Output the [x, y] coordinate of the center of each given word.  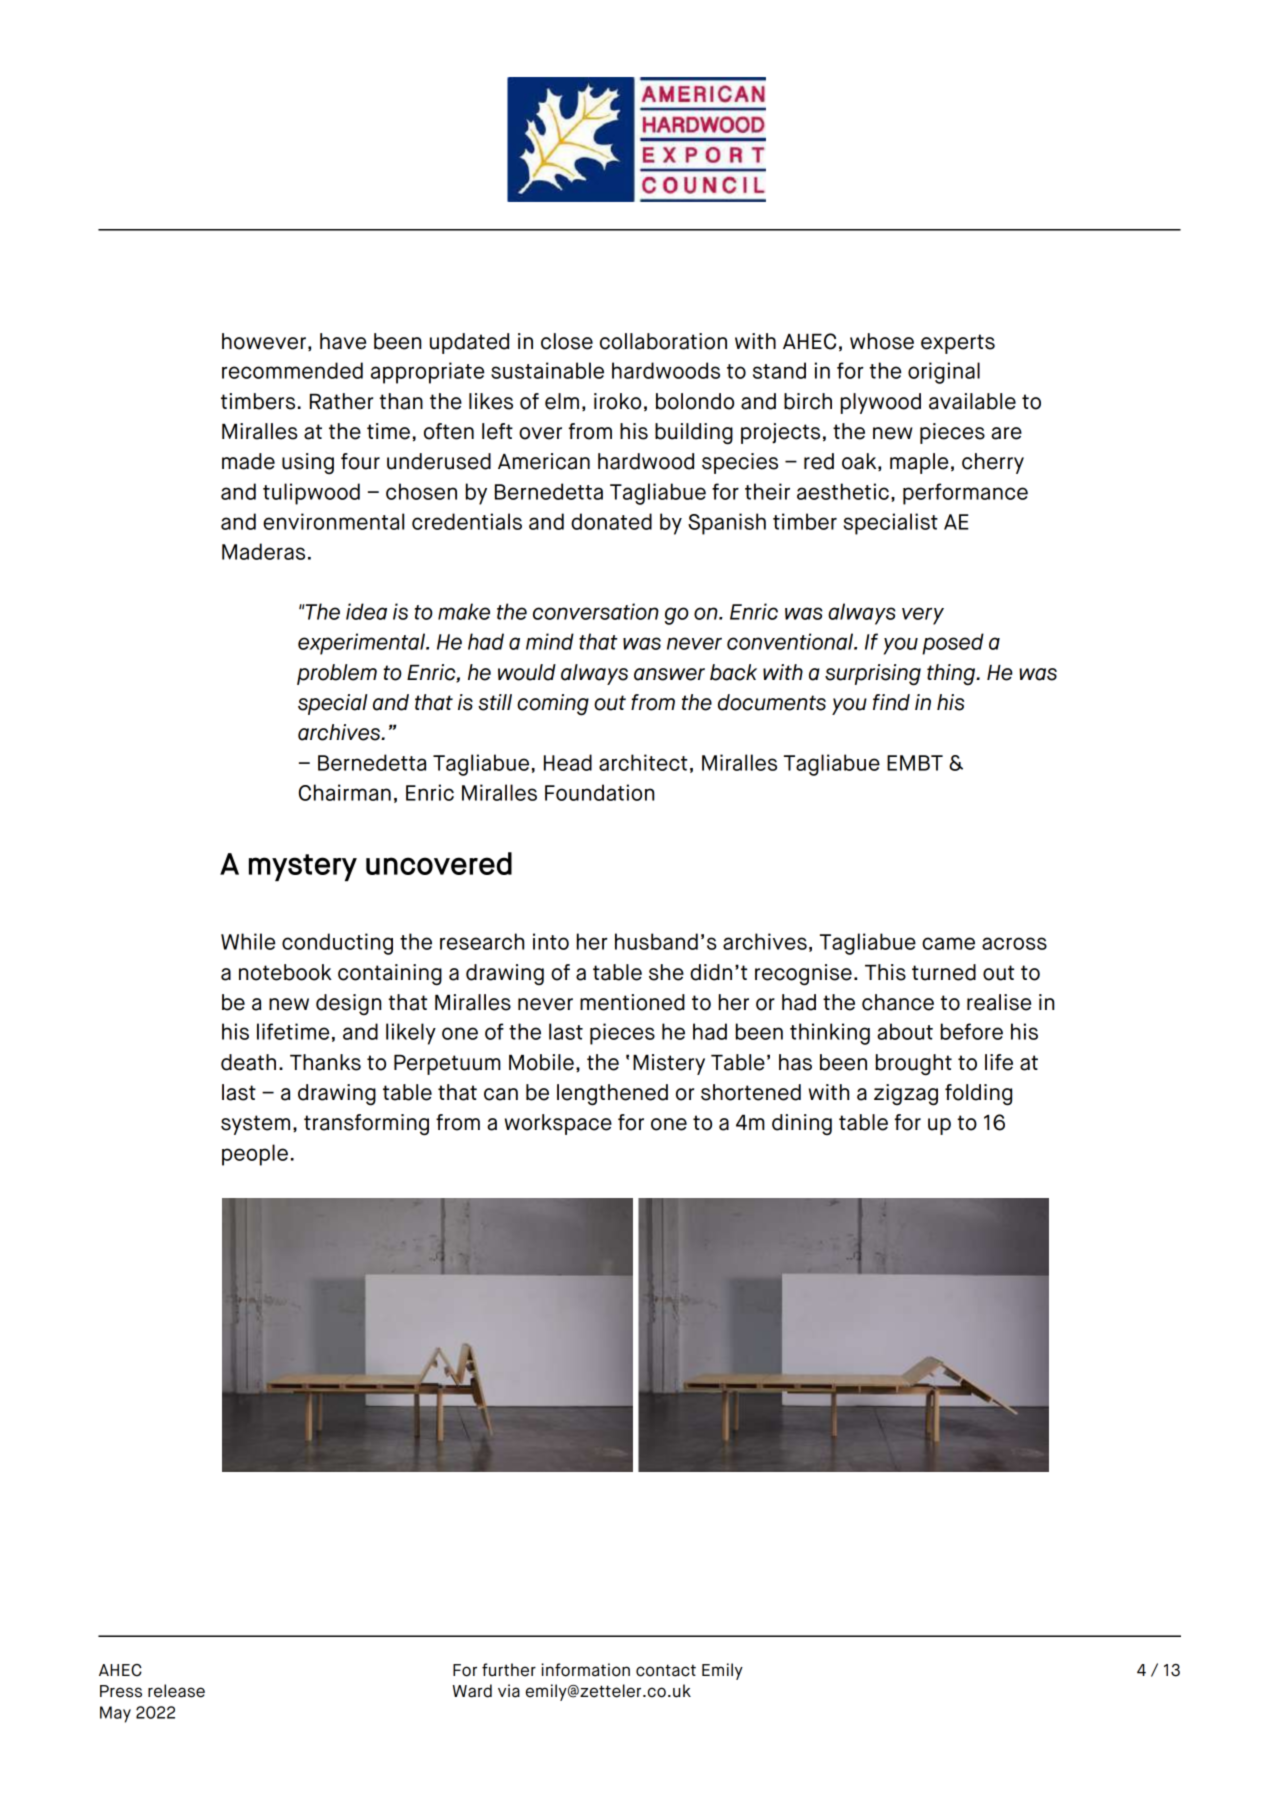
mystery [303, 867]
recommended [292, 370]
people [255, 1155]
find [891, 702]
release [176, 1691]
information [585, 1670]
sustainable [547, 370]
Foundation [599, 792]
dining [802, 1125]
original [944, 373]
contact [666, 1670]
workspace [558, 1124]
